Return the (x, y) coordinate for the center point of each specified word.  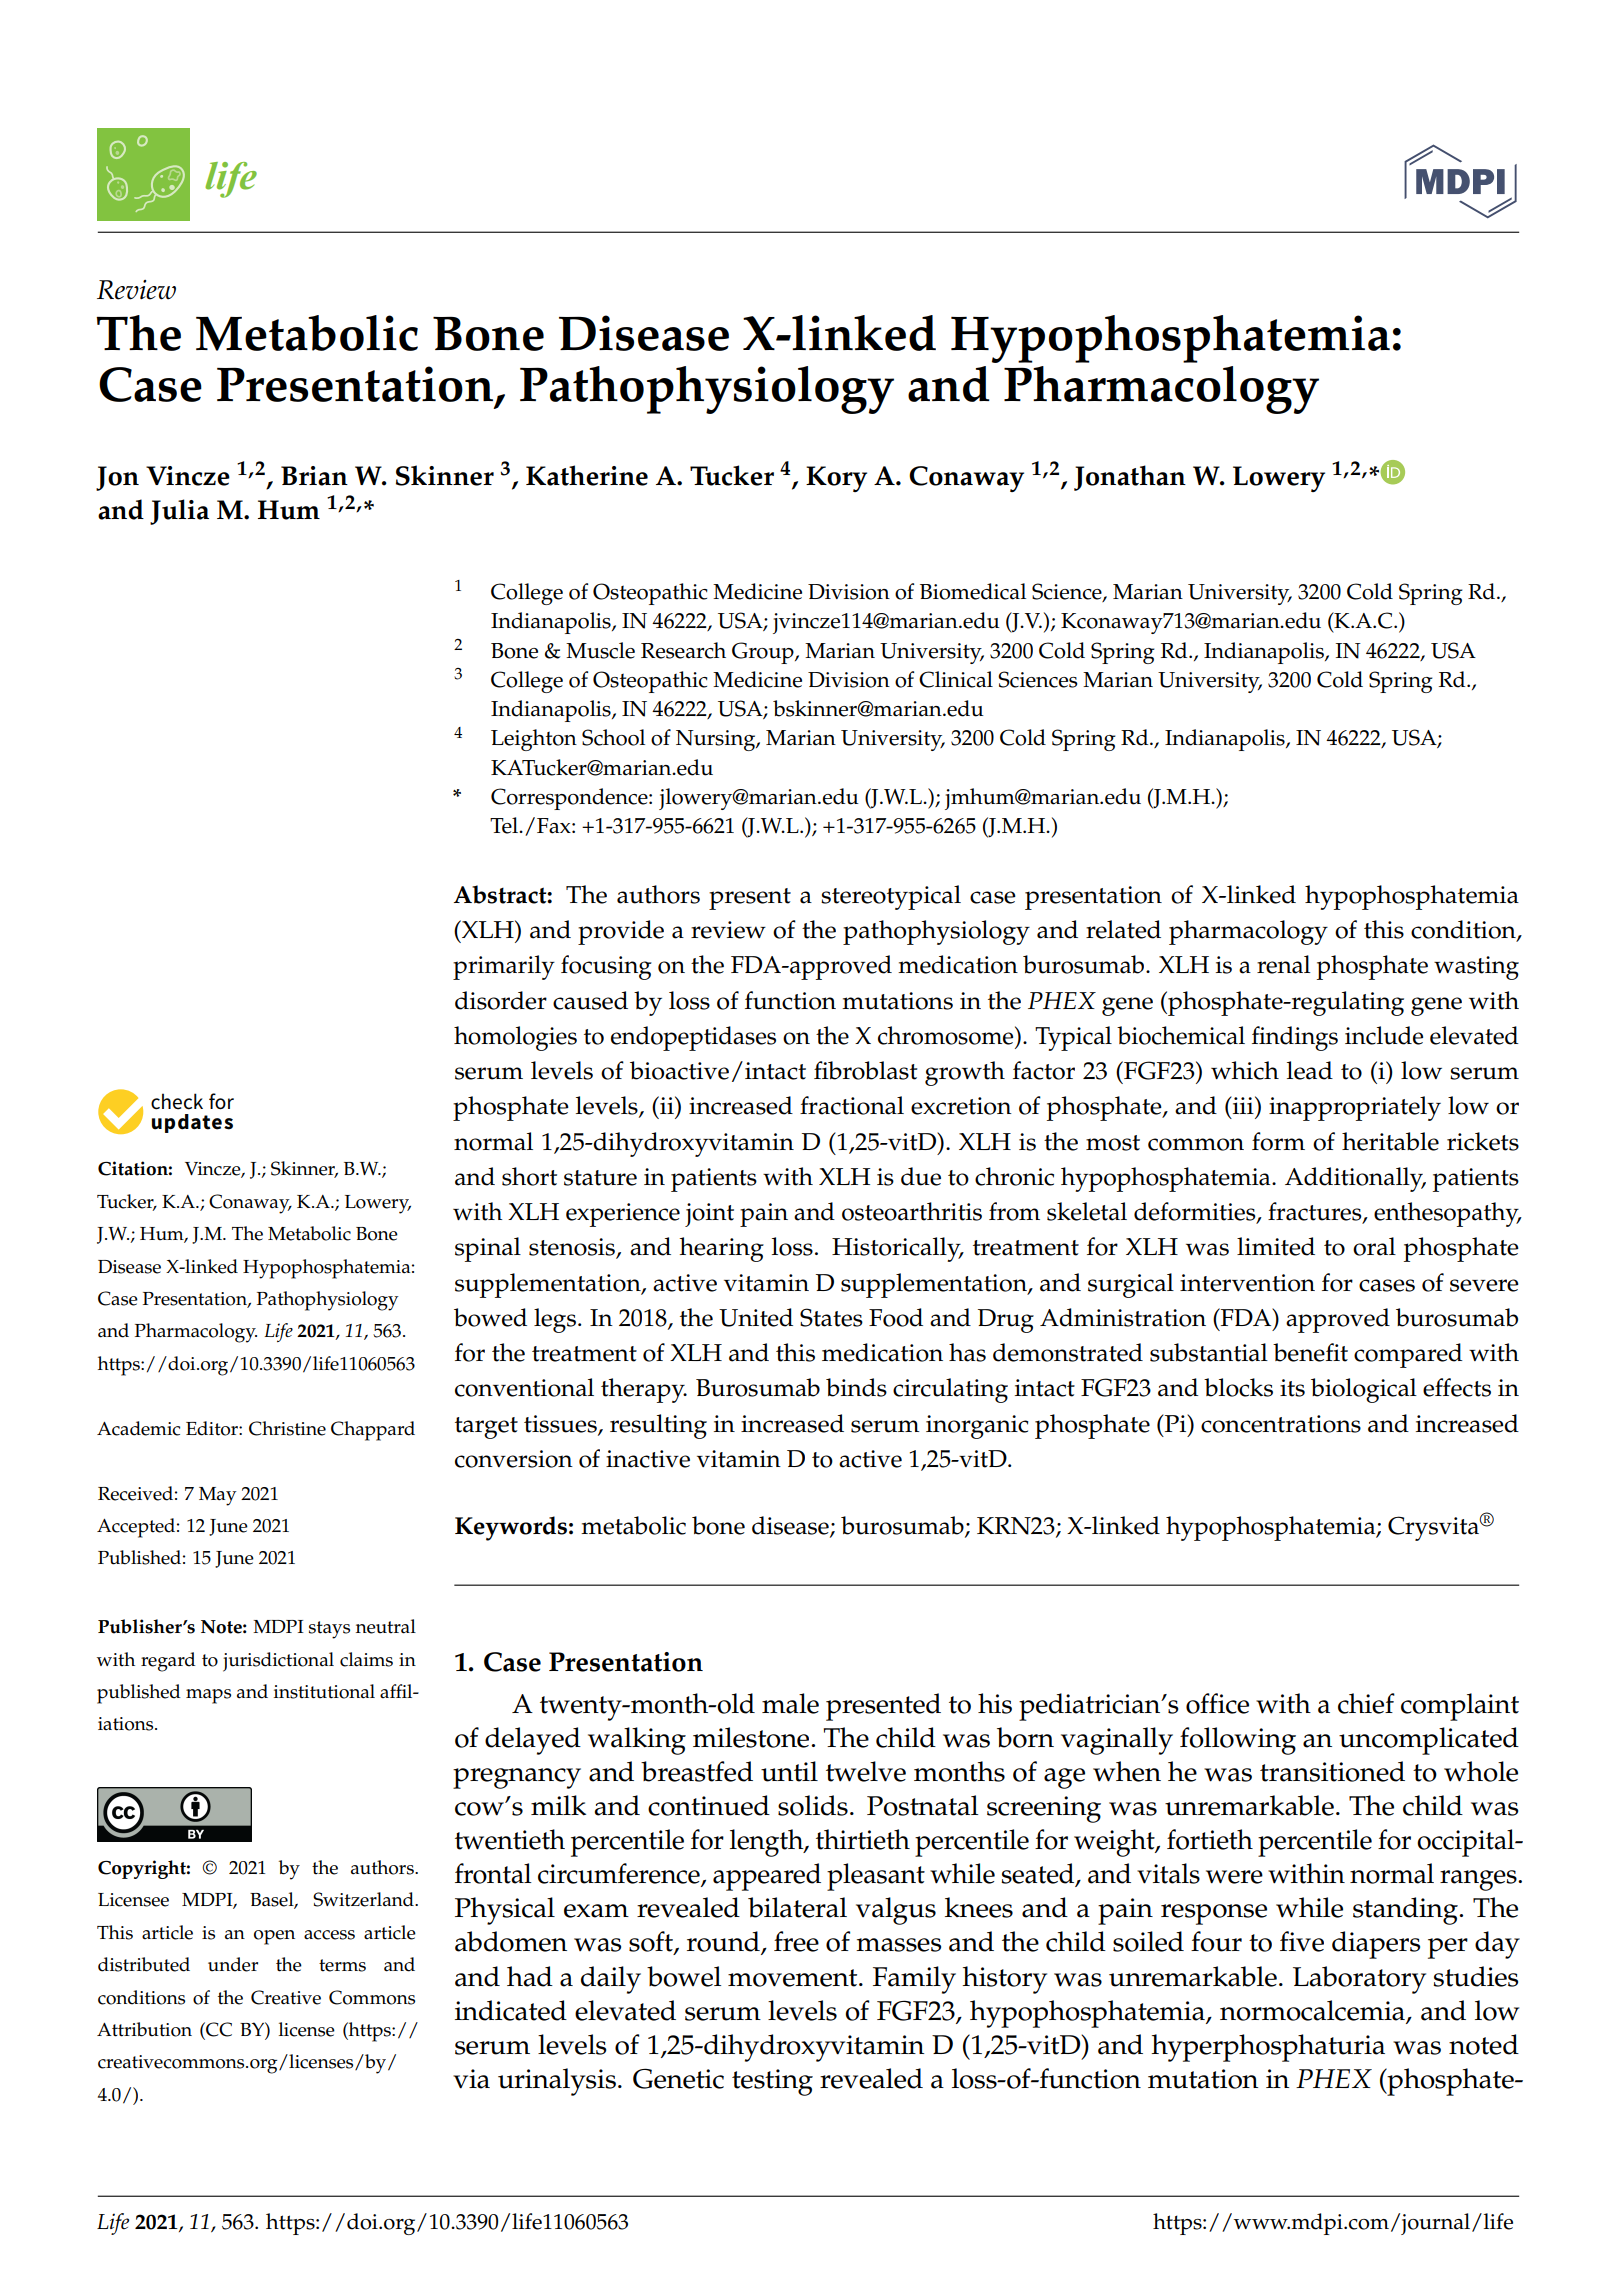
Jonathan (1130, 478)
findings (1295, 1038)
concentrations (1281, 1424)
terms (342, 1965)
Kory (836, 479)
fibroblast (865, 1070)
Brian (314, 476)
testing (772, 2082)
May (218, 1496)
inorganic (977, 1427)
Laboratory (1359, 1980)
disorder (501, 1000)
